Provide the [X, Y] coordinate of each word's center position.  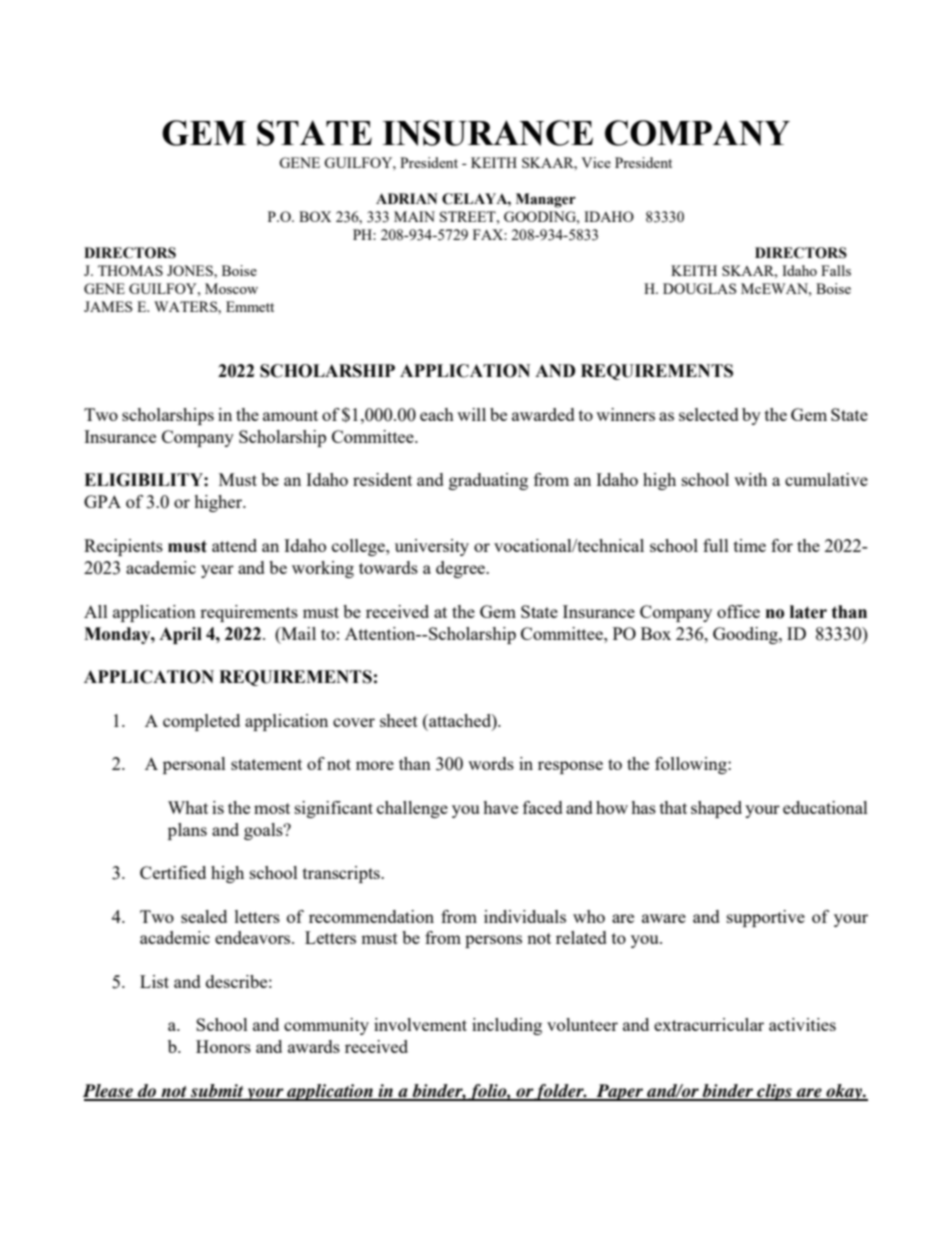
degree [462, 569]
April [180, 635]
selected [709, 414]
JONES [191, 270]
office [738, 611]
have [500, 807]
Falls [836, 270]
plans [187, 831]
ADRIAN [406, 198]
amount [290, 415]
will [471, 414]
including [507, 1026]
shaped [716, 809]
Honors [223, 1046]
